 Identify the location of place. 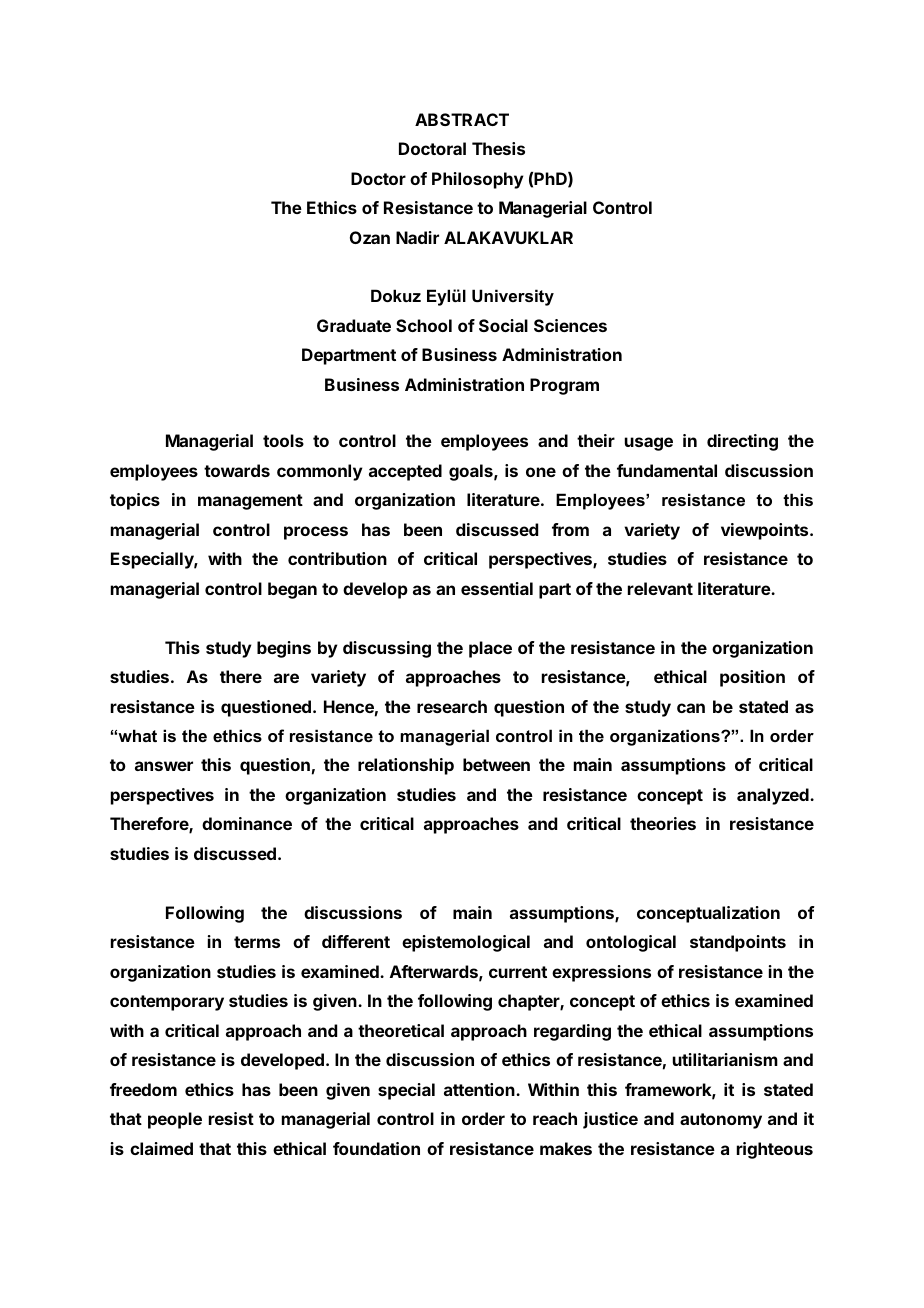
(490, 649).
